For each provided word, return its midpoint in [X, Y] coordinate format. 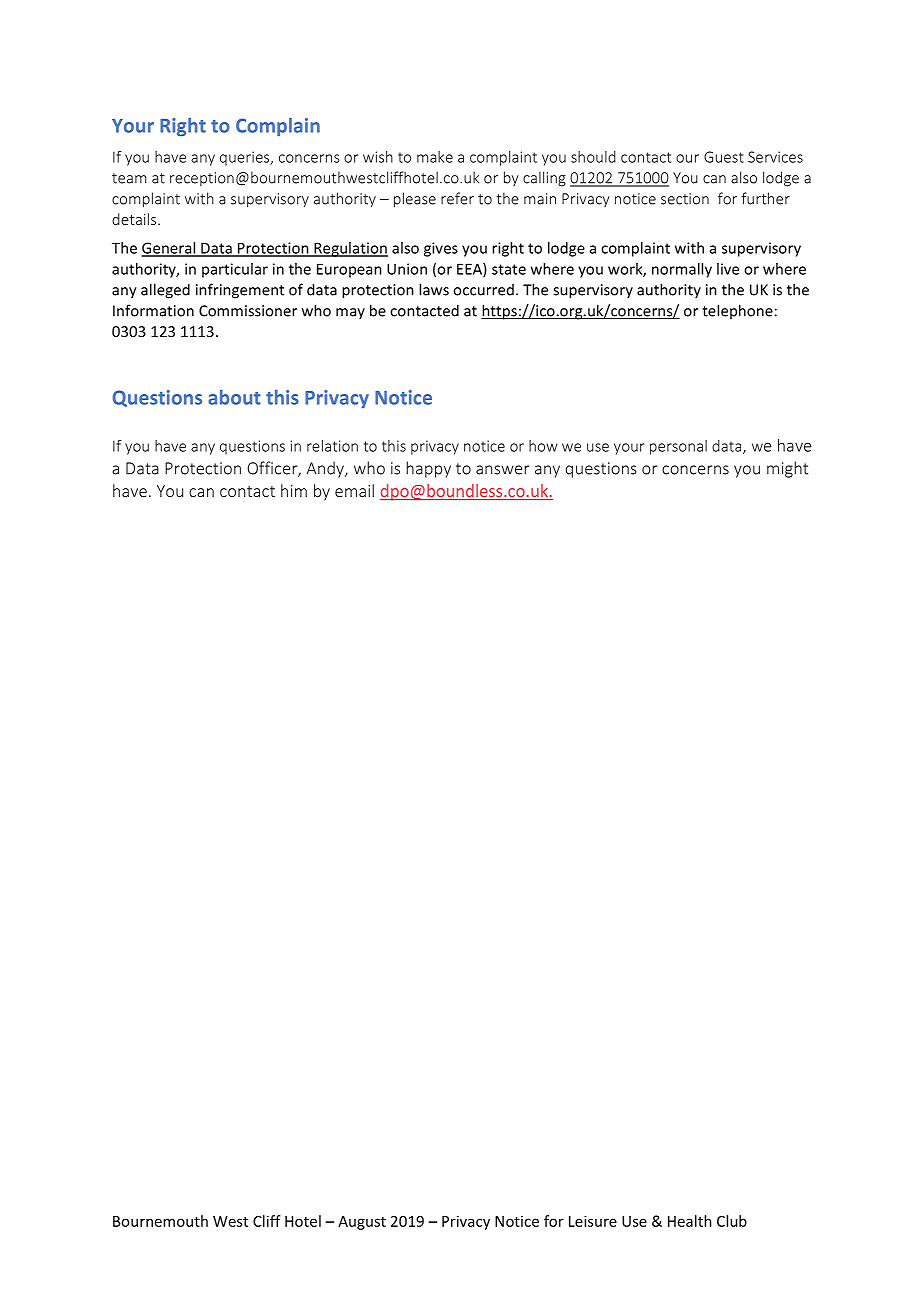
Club [732, 1221]
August [362, 1223]
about [234, 397]
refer [457, 198]
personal [678, 447]
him [294, 490]
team [129, 178]
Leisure [593, 1221]
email [354, 490]
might [787, 469]
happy [428, 469]
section [685, 199]
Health [690, 1221]
